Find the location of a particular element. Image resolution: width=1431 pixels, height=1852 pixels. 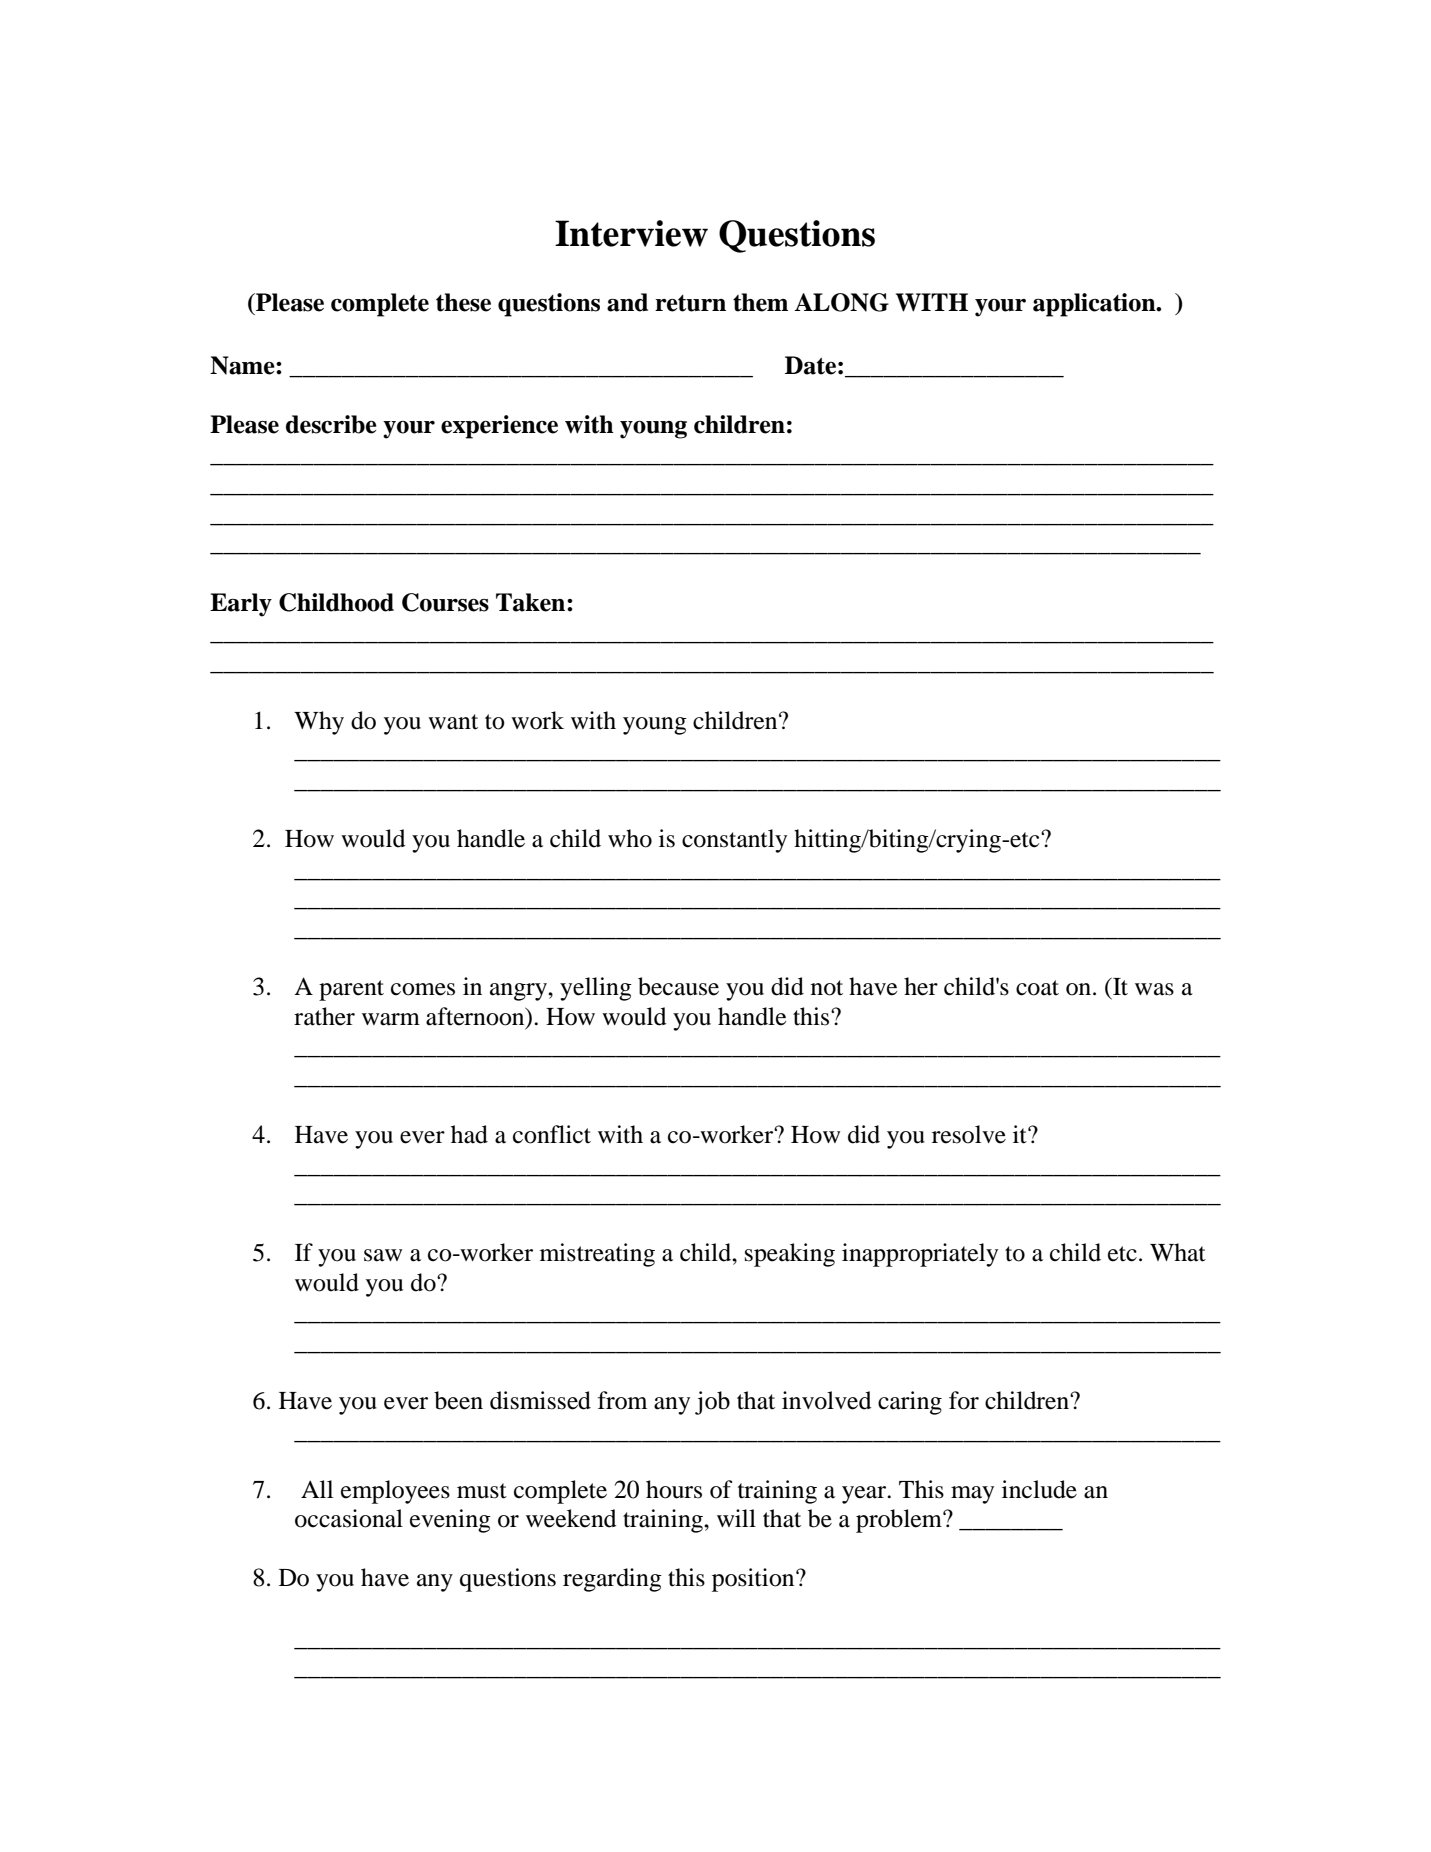

application is located at coordinates (1095, 305).
